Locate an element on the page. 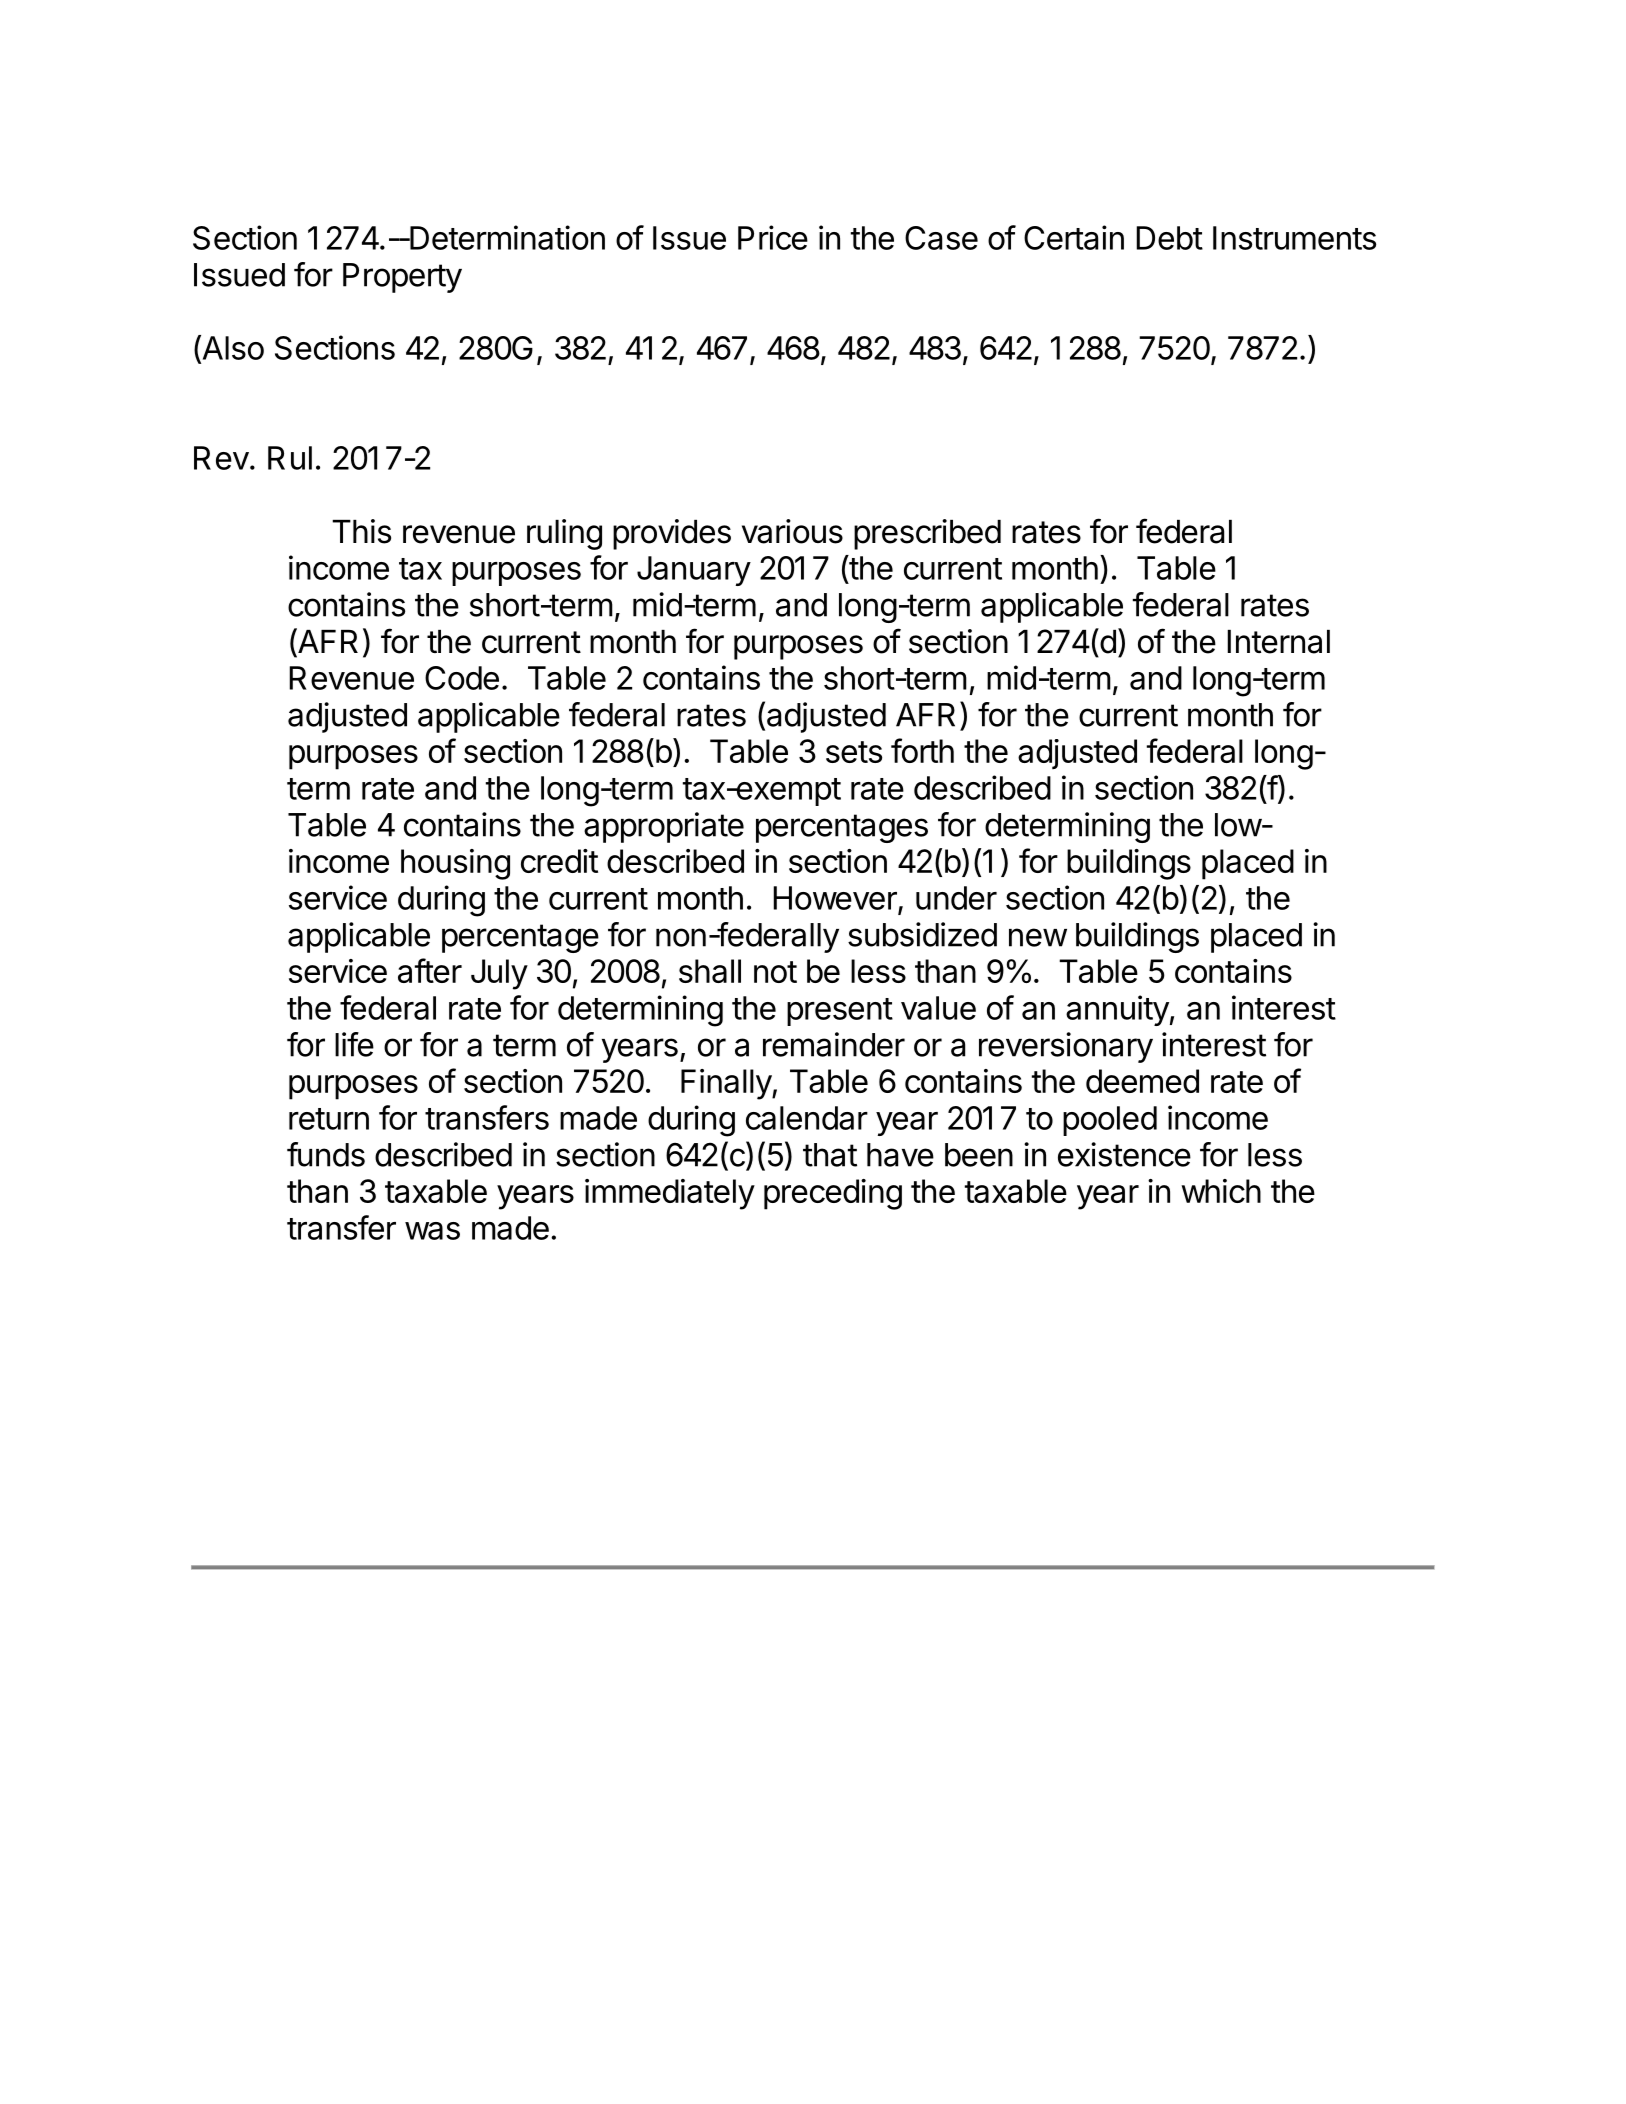 Image resolution: width=1626 pixels, height=2104 pixels. Code is located at coordinates (462, 678).
